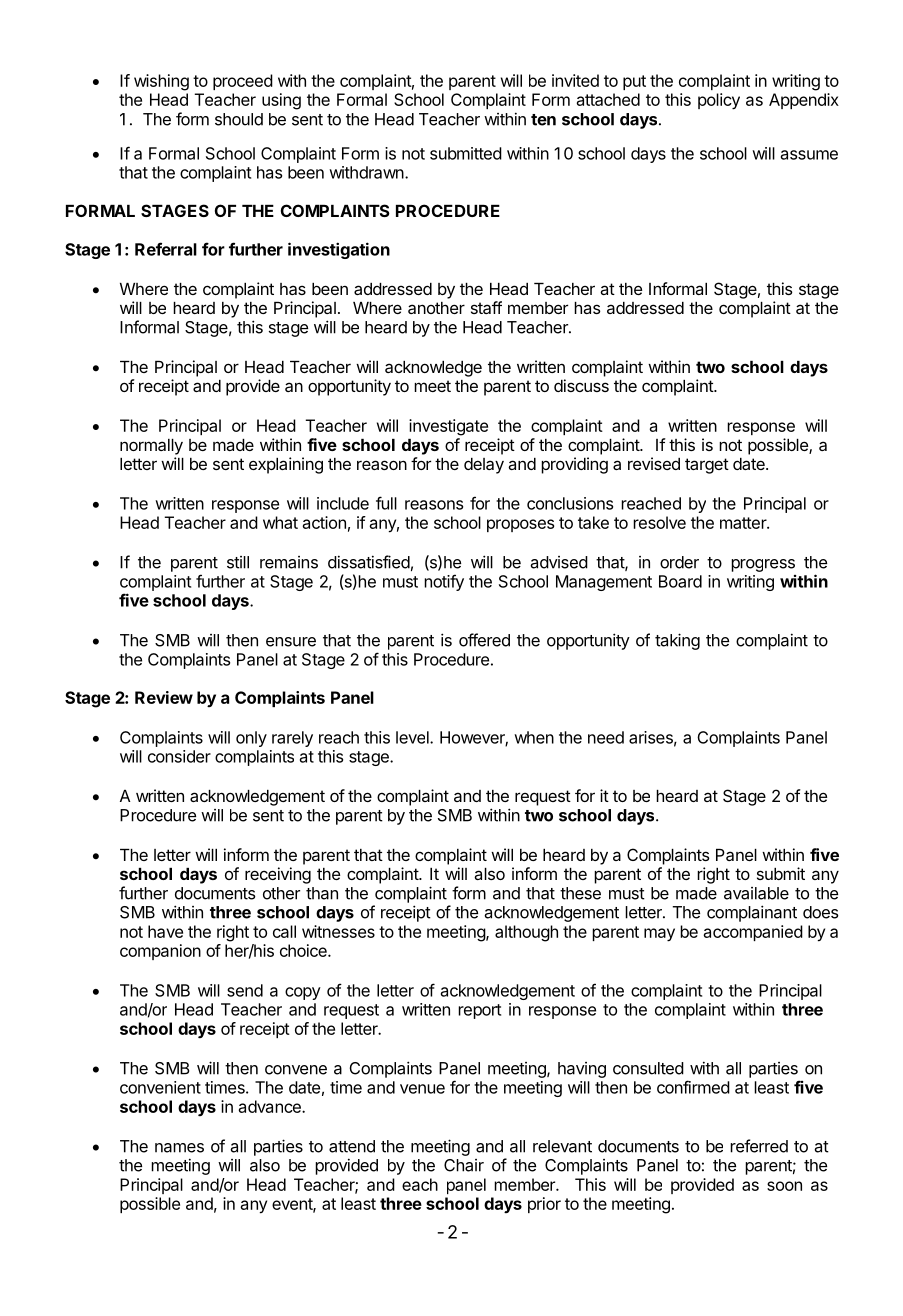 Image resolution: width=903 pixels, height=1316 pixels. I want to click on available, so click(756, 893).
